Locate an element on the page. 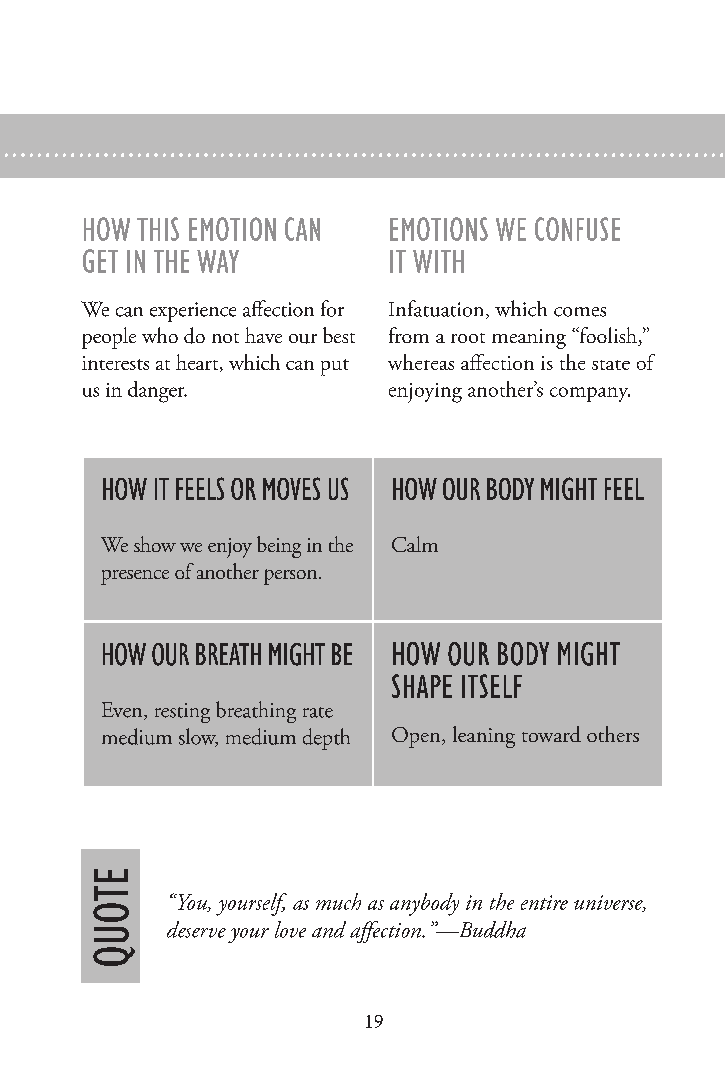 Image resolution: width=725 pixels, height=1088 pixels. person is located at coordinates (292, 577).
